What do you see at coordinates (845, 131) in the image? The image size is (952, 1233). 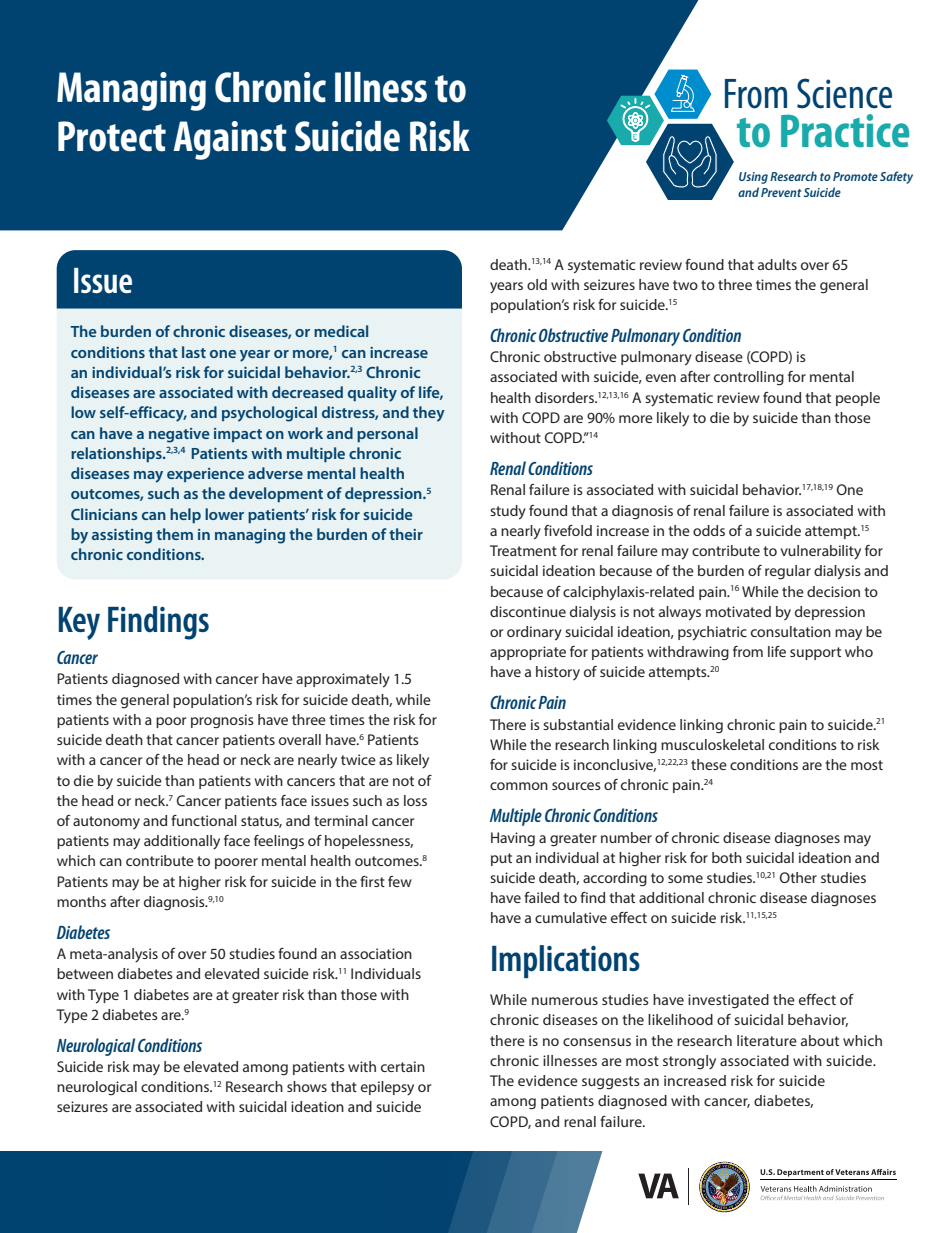 I see `Practice` at bounding box center [845, 131].
